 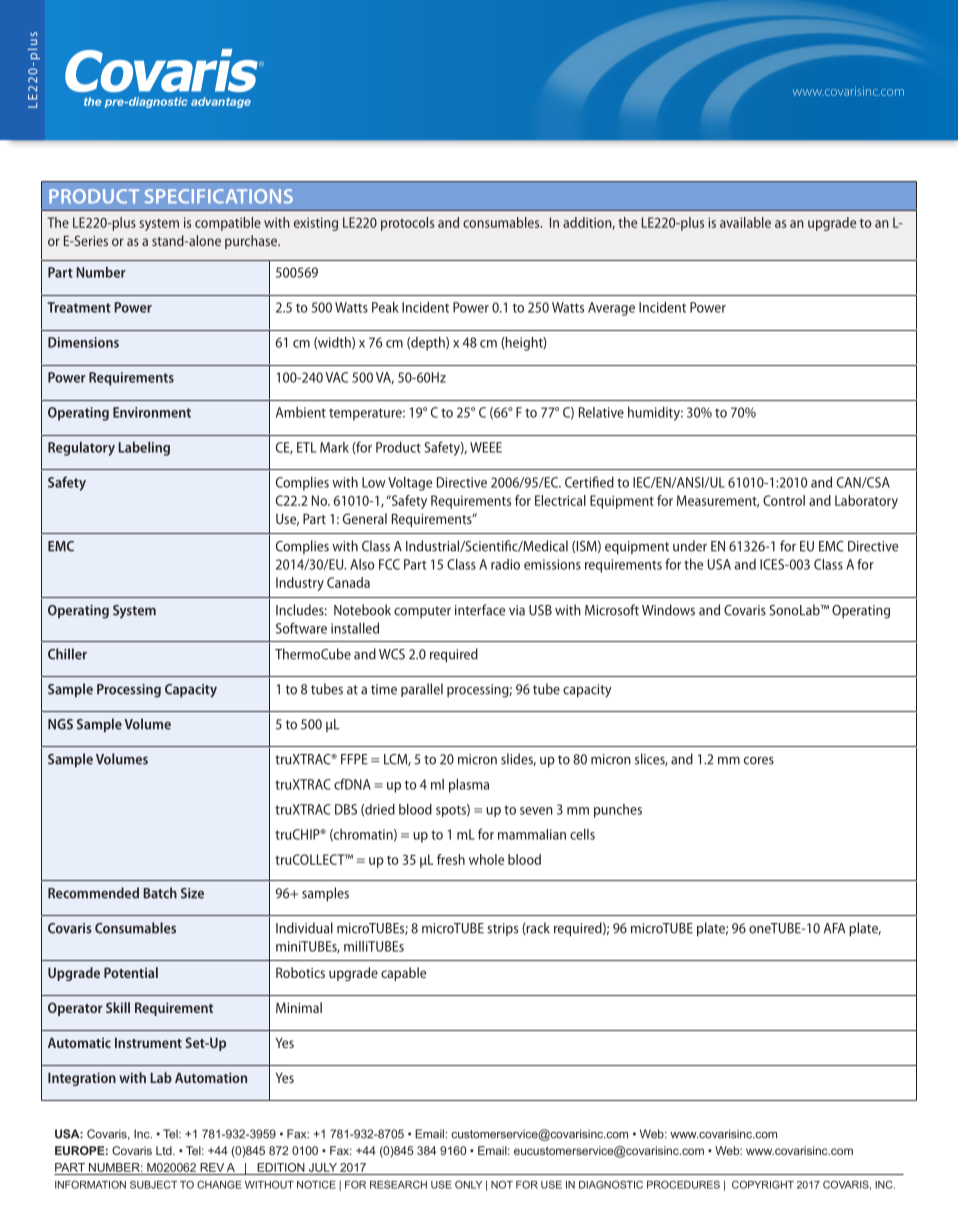 What do you see at coordinates (745, 222) in the image?
I see `available` at bounding box center [745, 222].
